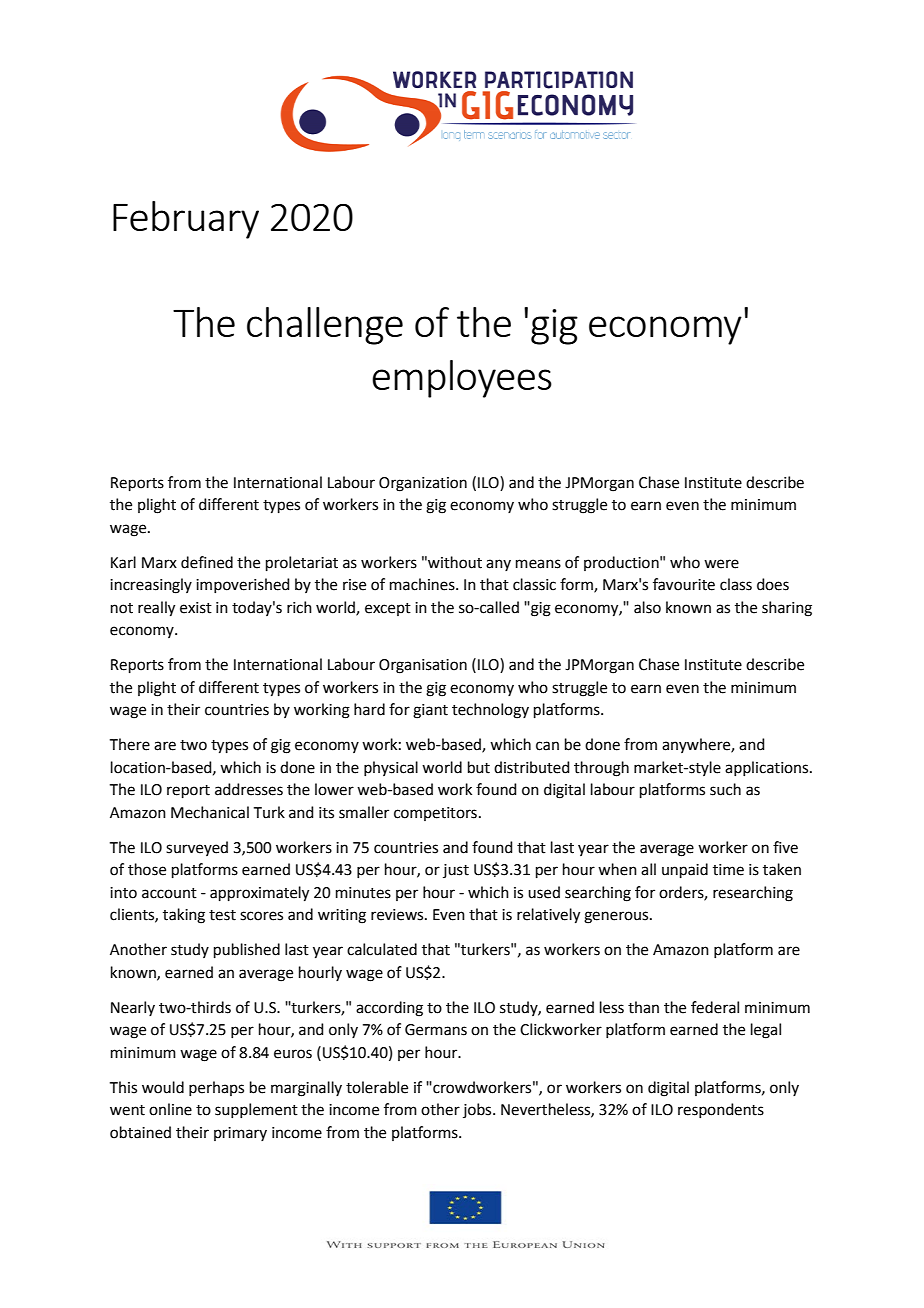 The height and width of the screenshot is (1308, 924). I want to click on also, so click(647, 607).
